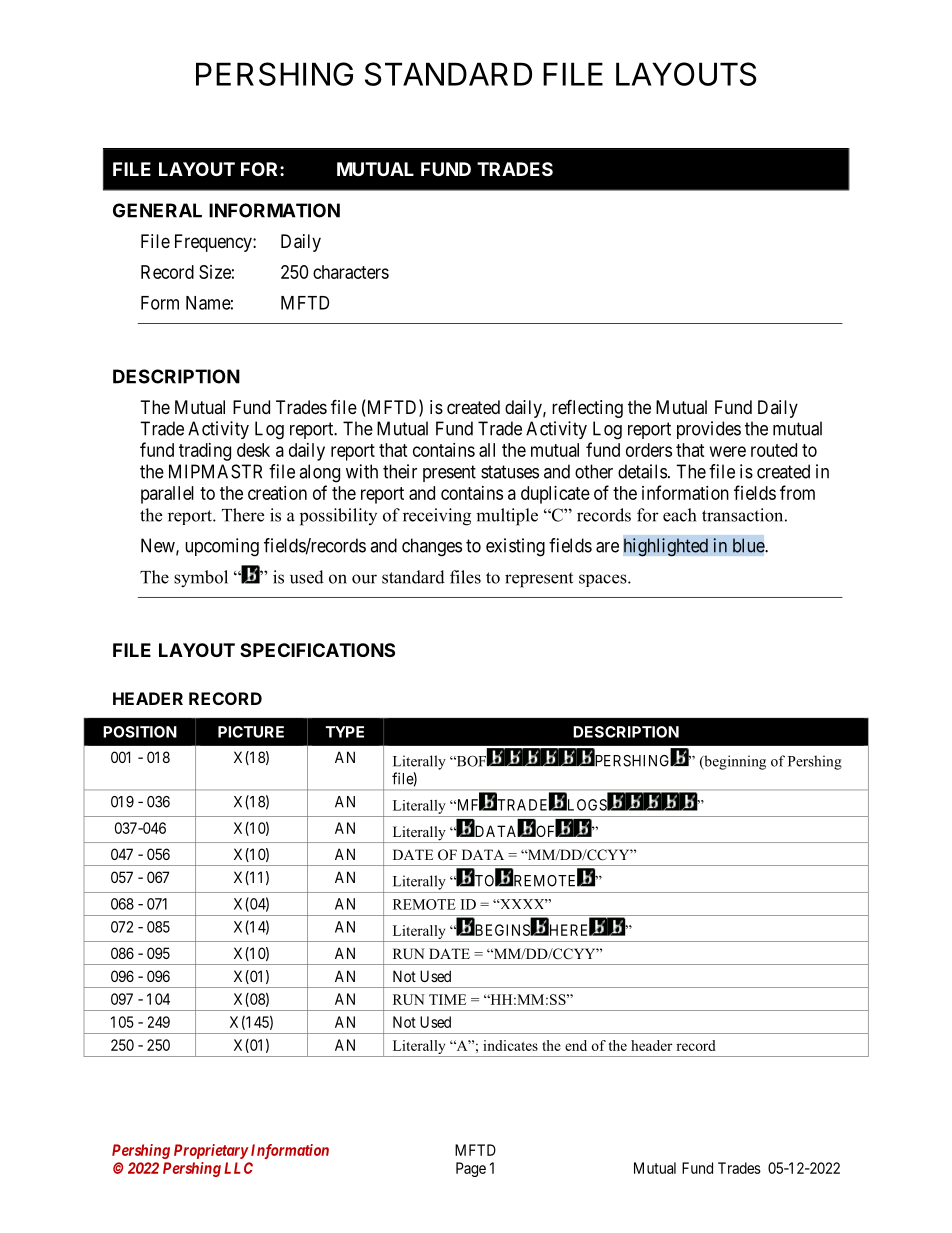  What do you see at coordinates (351, 272) in the image?
I see `characters` at bounding box center [351, 272].
